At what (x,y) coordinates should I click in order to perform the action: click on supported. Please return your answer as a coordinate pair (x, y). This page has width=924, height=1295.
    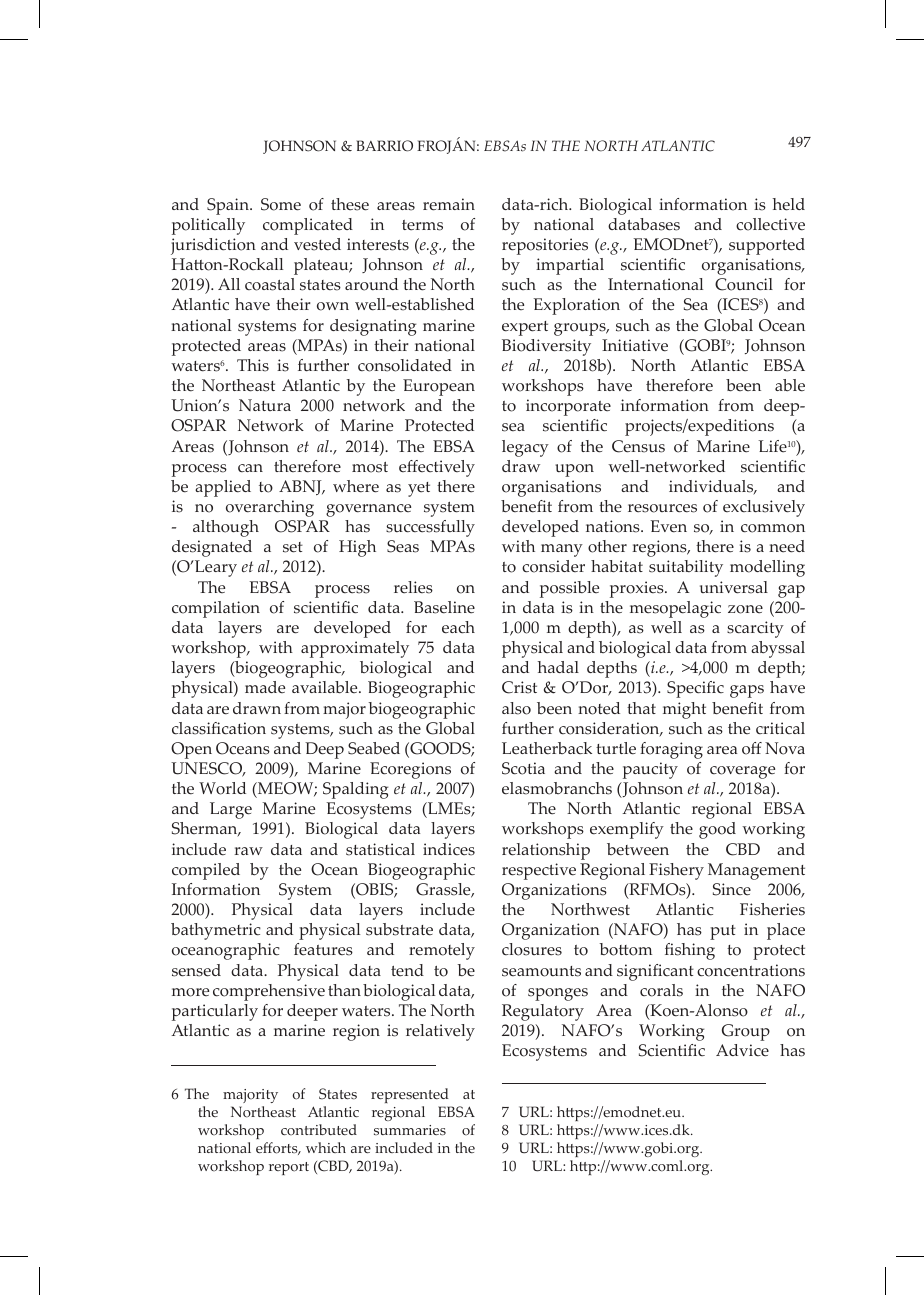
    Looking at the image, I should click on (767, 246).
